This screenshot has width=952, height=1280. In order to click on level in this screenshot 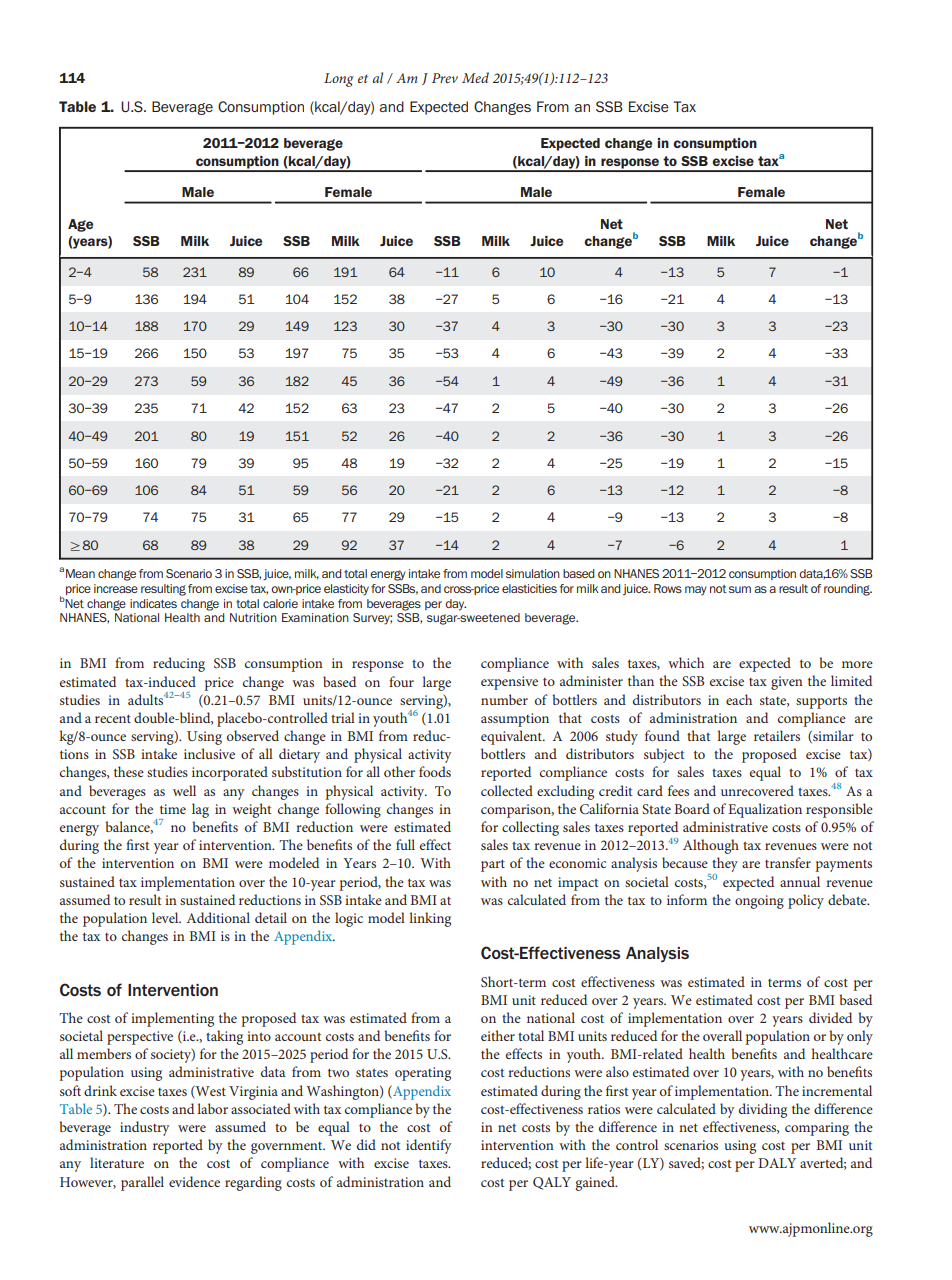, I will do `click(166, 917)`.
